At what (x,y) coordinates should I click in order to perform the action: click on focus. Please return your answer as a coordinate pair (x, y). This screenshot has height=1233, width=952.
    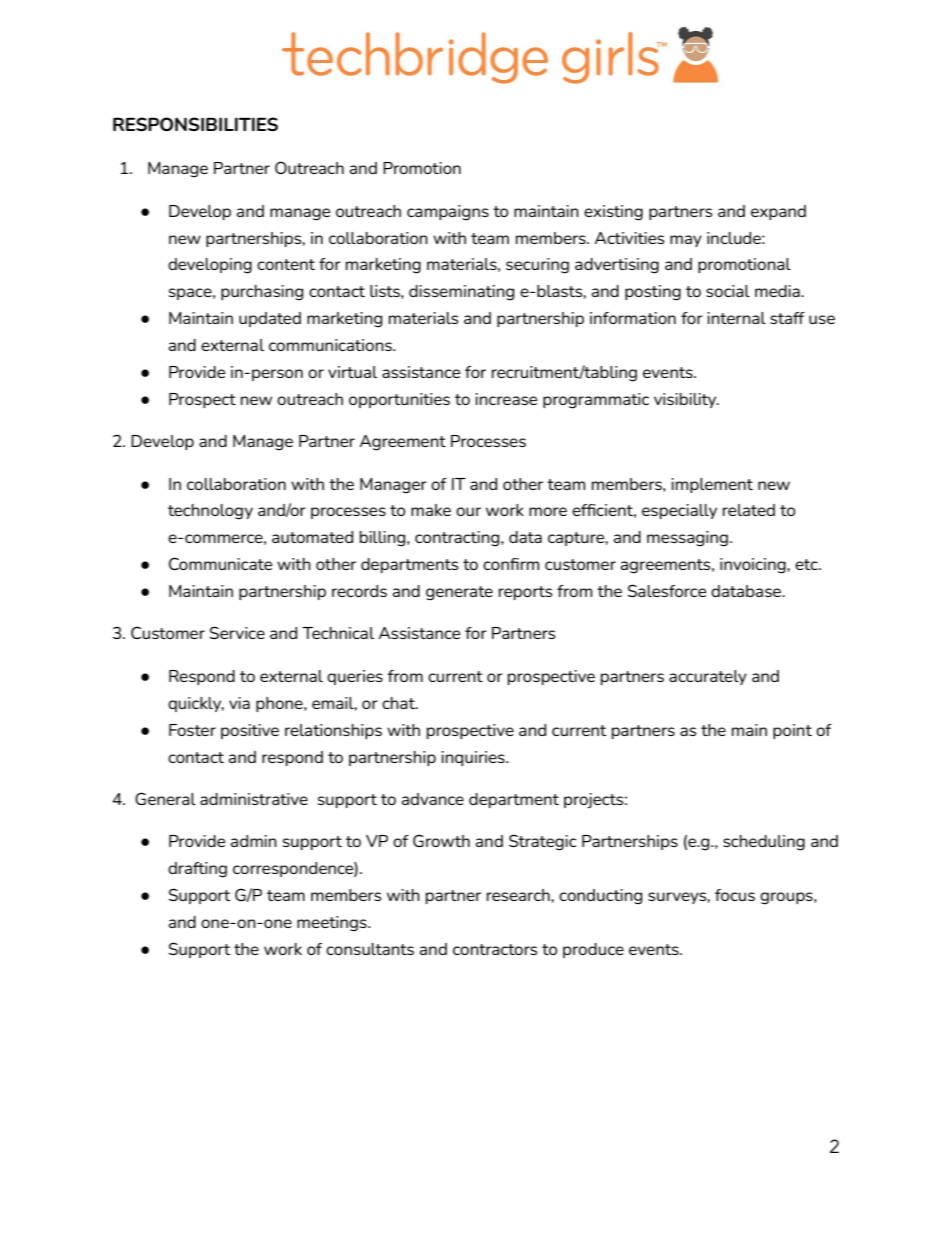
    Looking at the image, I should click on (735, 895).
